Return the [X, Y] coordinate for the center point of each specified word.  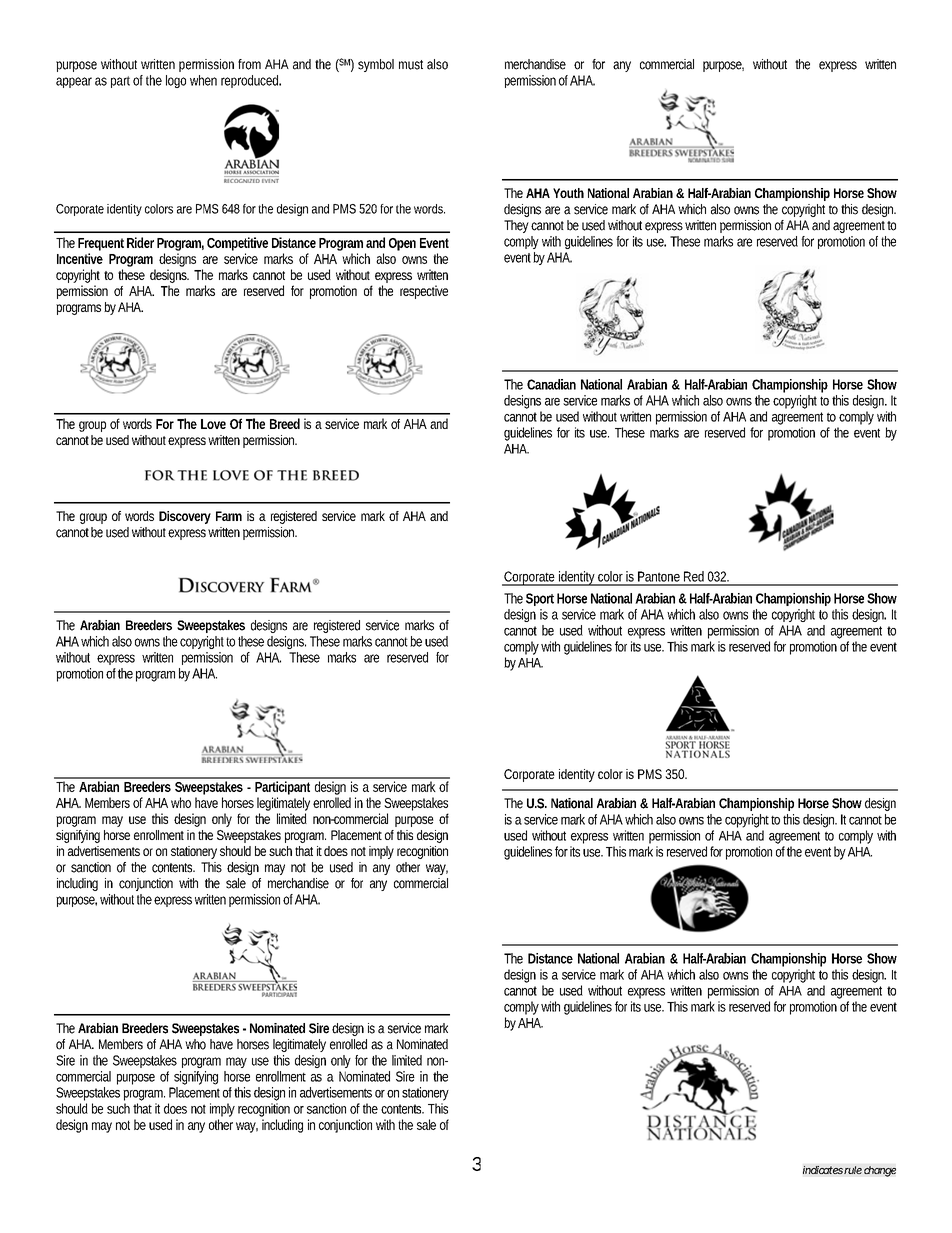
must [411, 65]
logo [176, 81]
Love [213, 424]
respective [424, 292]
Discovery [185, 517]
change [880, 1171]
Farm [229, 516]
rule [853, 1170]
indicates [823, 1170]
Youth [568, 193]
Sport [540, 599]
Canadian [551, 384]
